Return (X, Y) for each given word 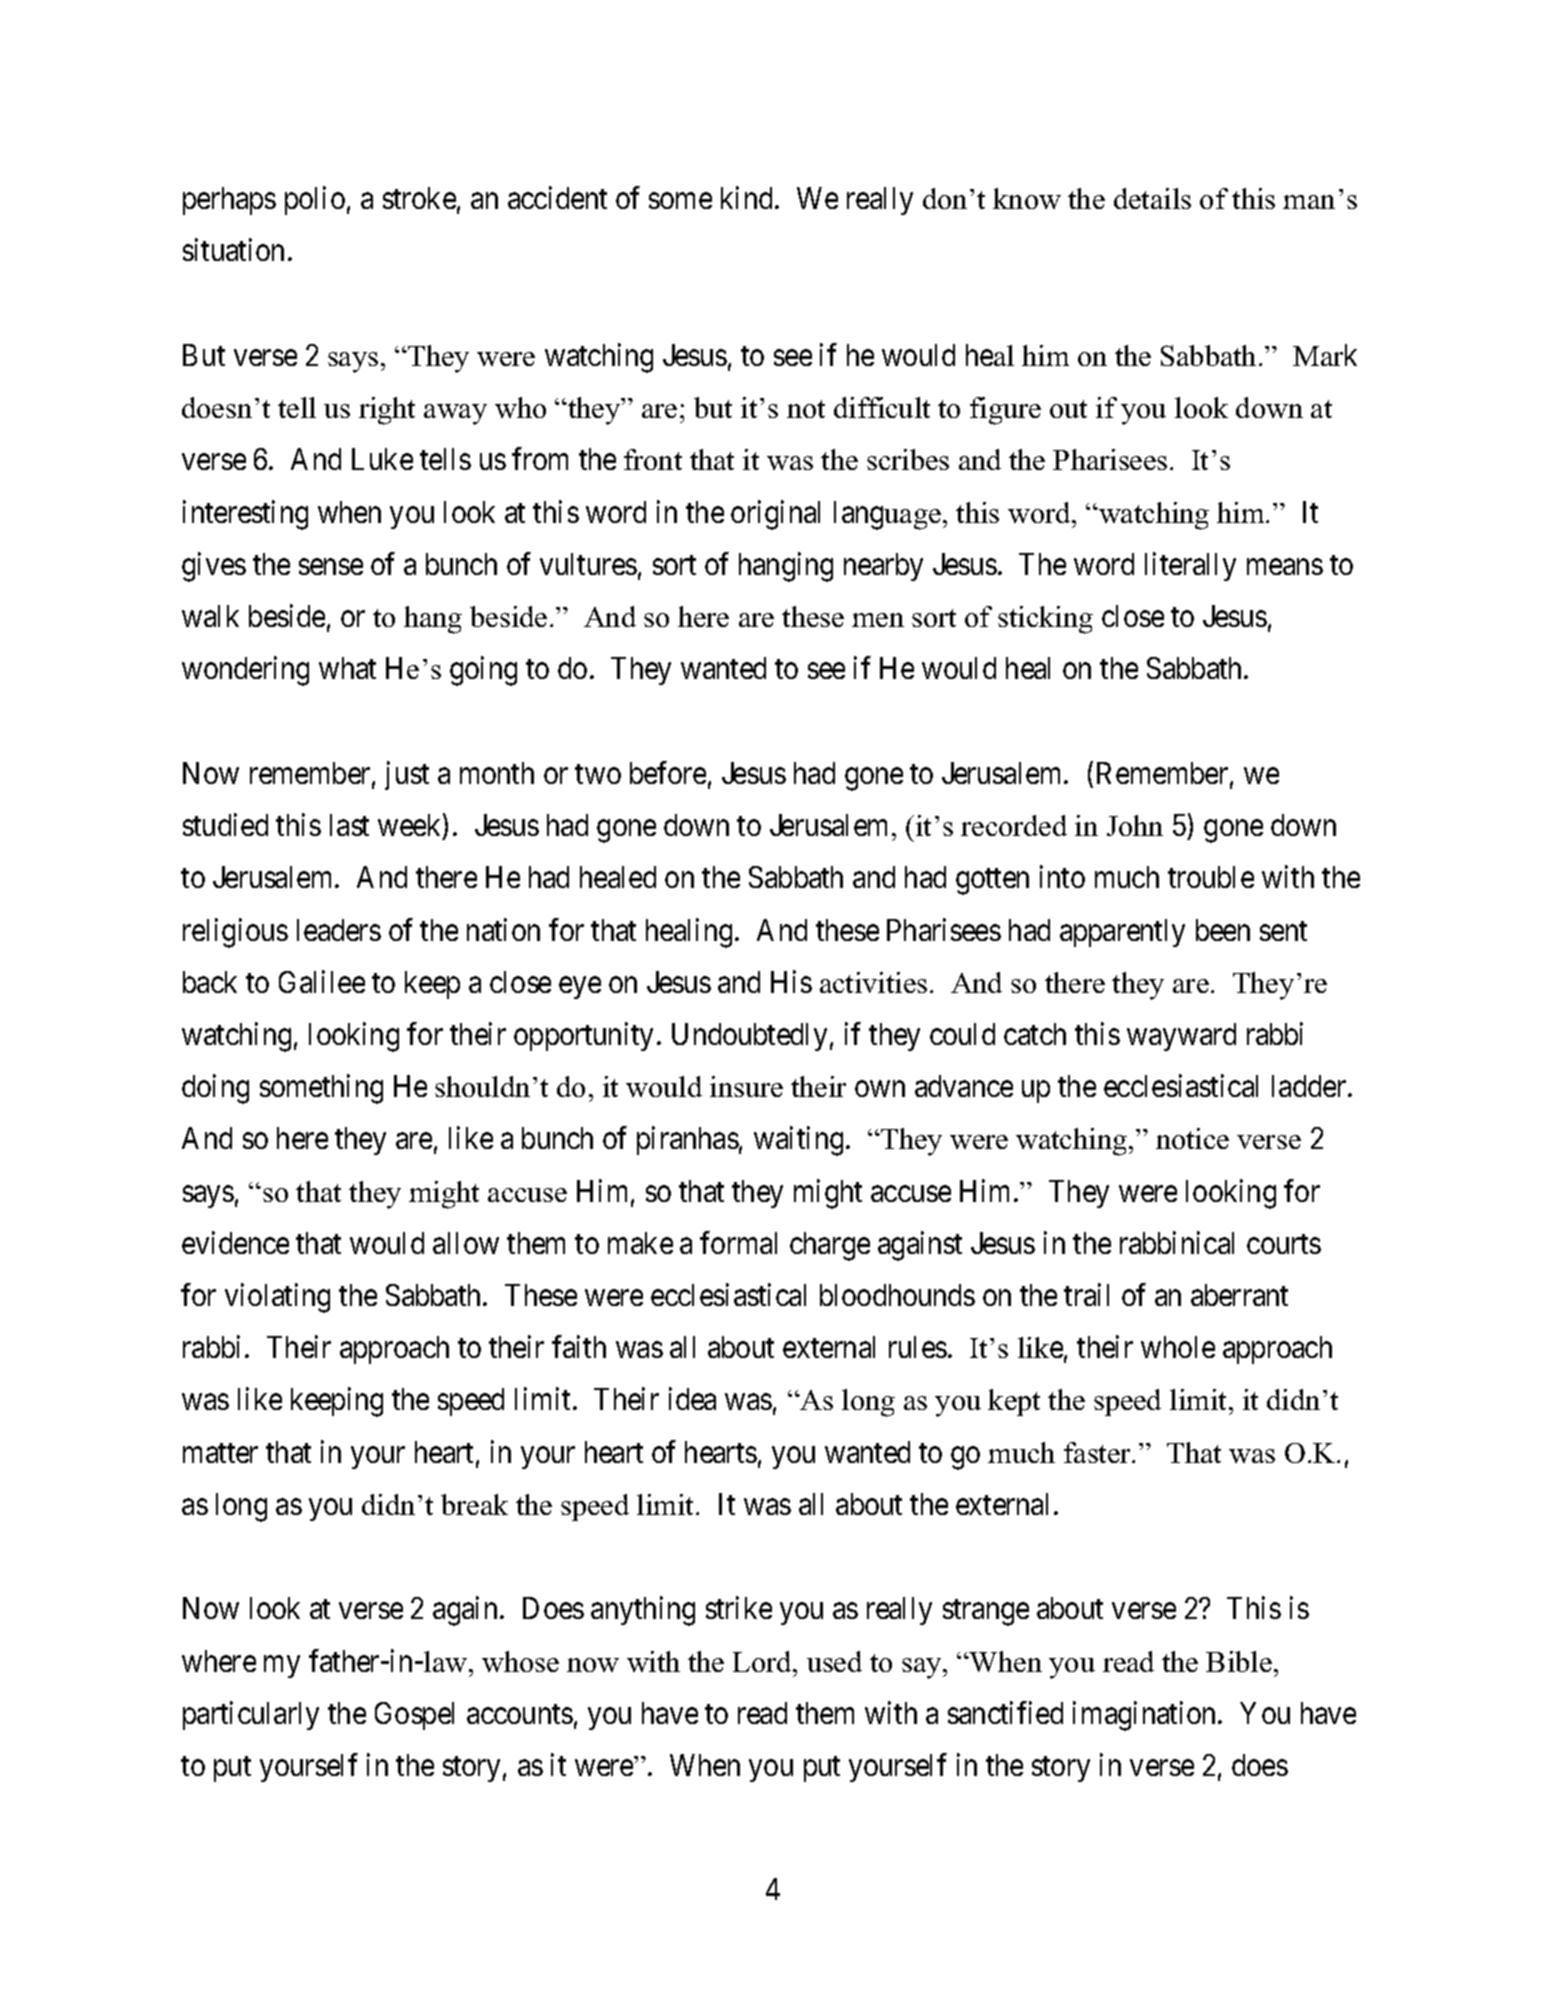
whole (1178, 1347)
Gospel (414, 1716)
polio (315, 201)
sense (331, 567)
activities (873, 982)
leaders (339, 930)
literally (1190, 566)
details (1152, 198)
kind (748, 198)
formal (738, 1242)
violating (277, 1298)
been (1223, 930)
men (878, 620)
